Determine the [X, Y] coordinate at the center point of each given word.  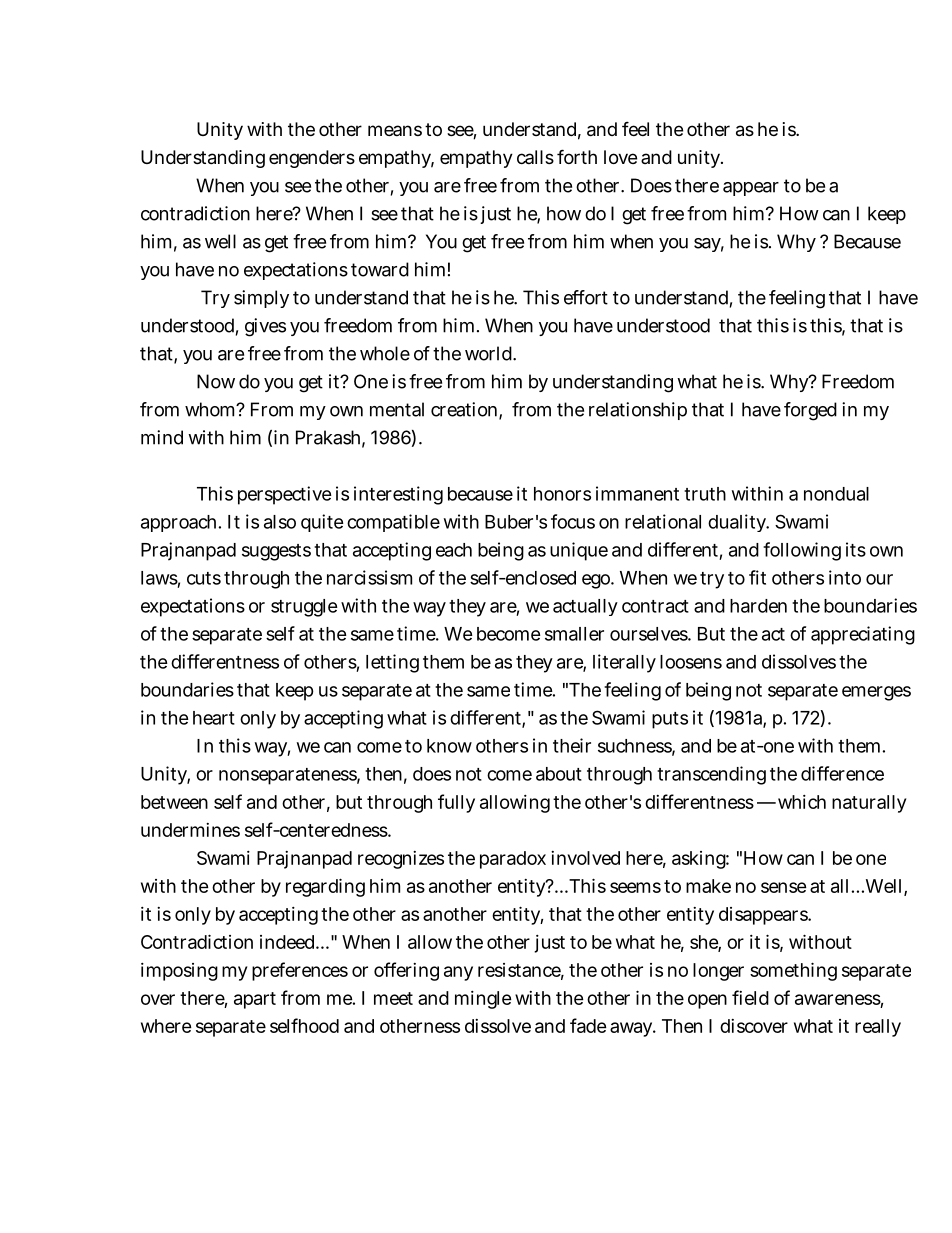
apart [255, 1000]
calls [535, 157]
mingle [483, 1000]
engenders [312, 159]
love [620, 157]
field [750, 997]
